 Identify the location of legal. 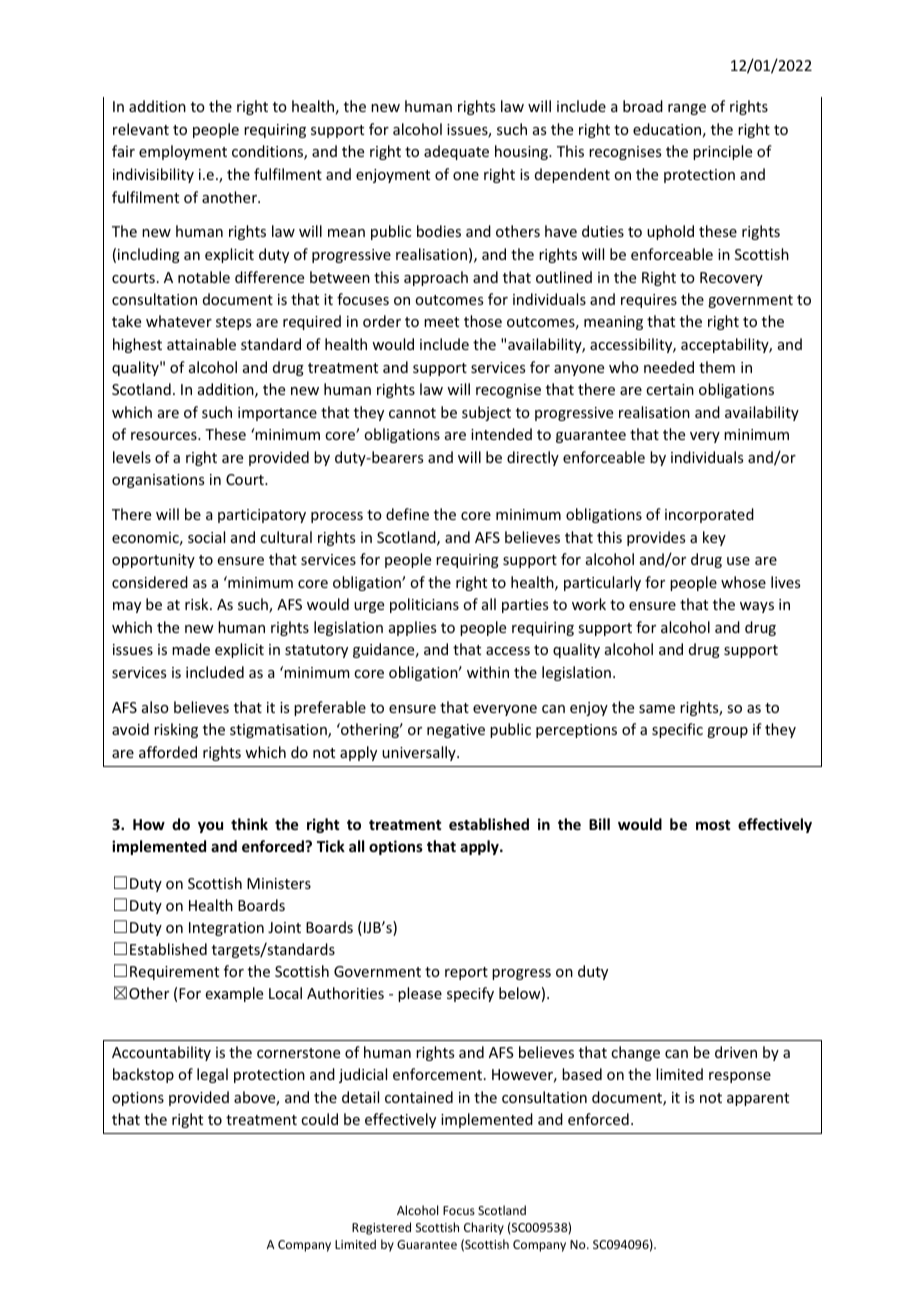
(212, 1075).
